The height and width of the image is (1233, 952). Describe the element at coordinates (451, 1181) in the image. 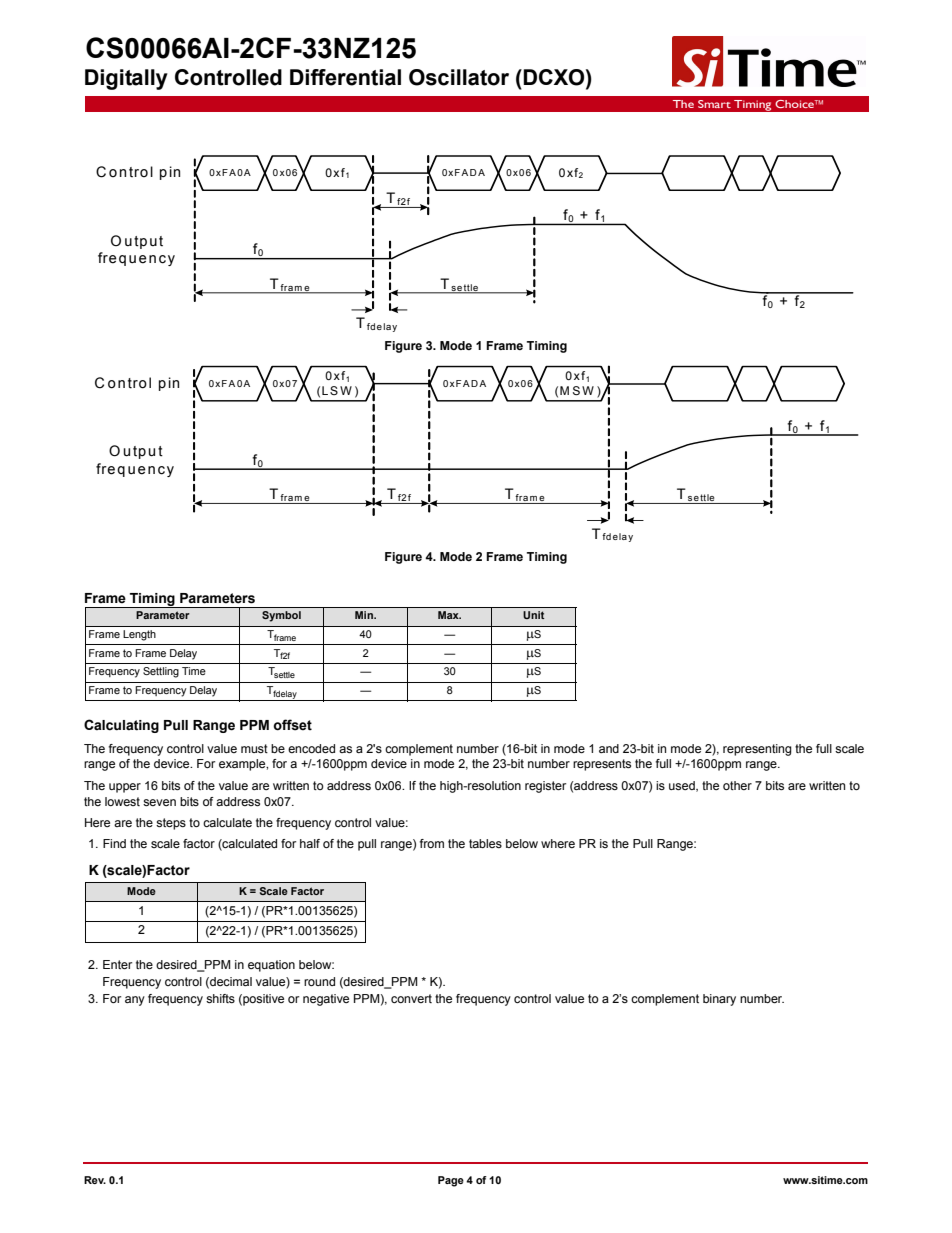

I see `Page` at that location.
